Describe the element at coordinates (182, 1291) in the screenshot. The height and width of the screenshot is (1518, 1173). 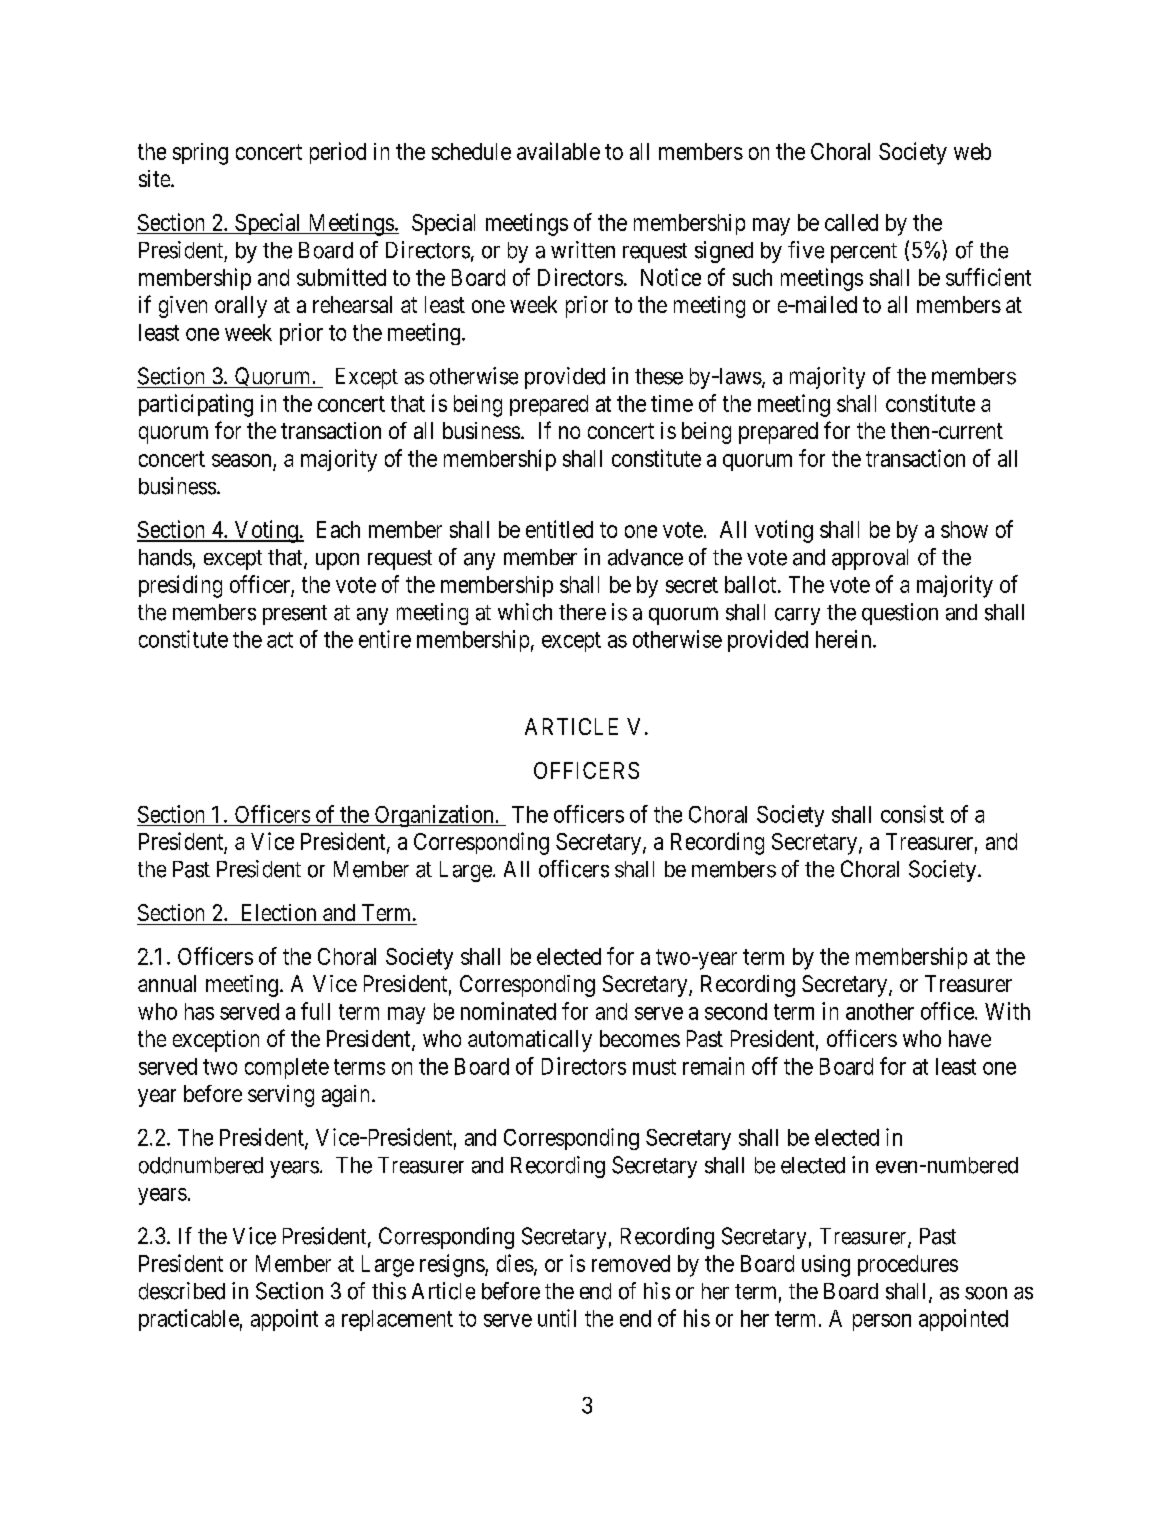
I see `described` at that location.
